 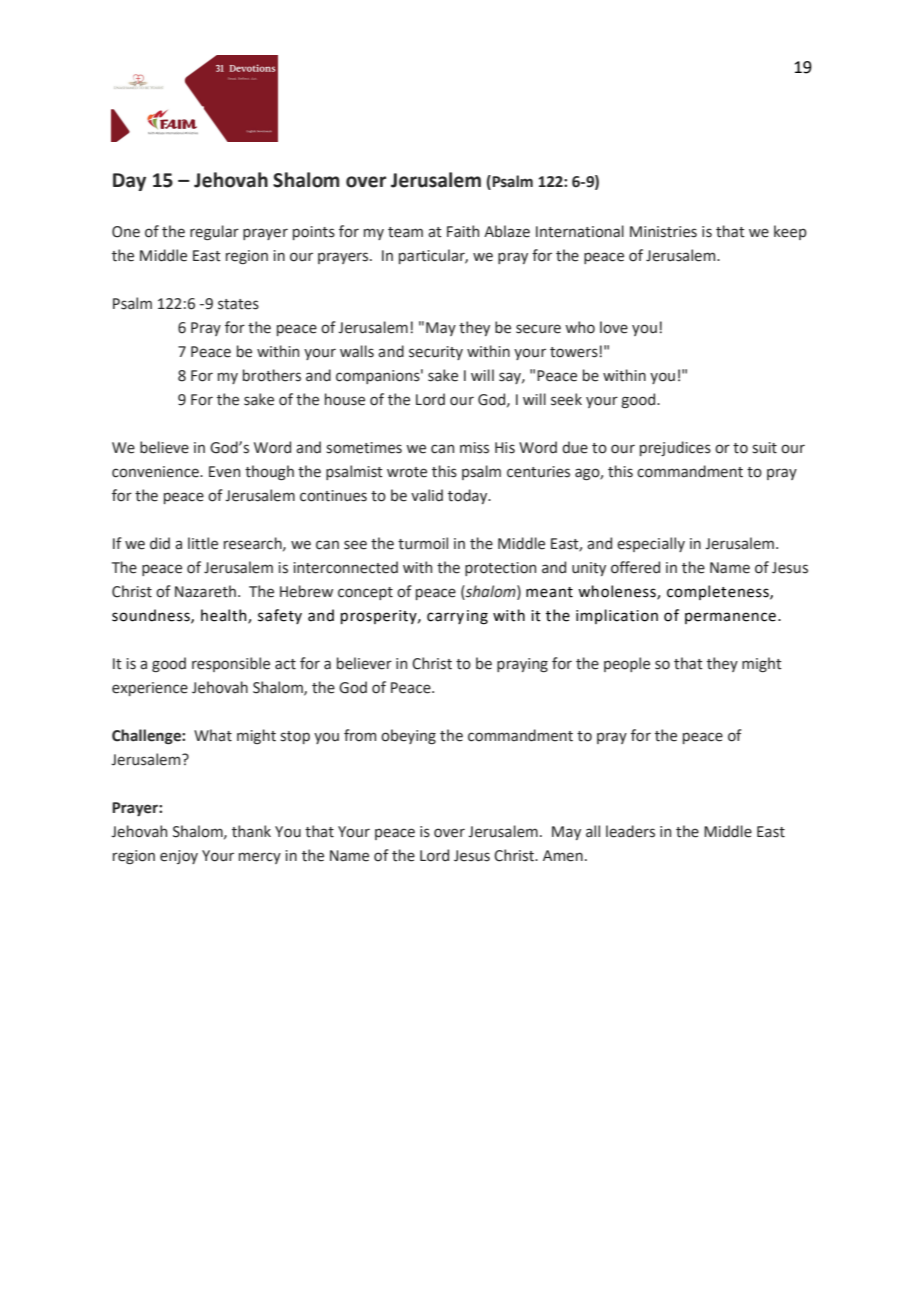 I want to click on especially, so click(x=651, y=544).
